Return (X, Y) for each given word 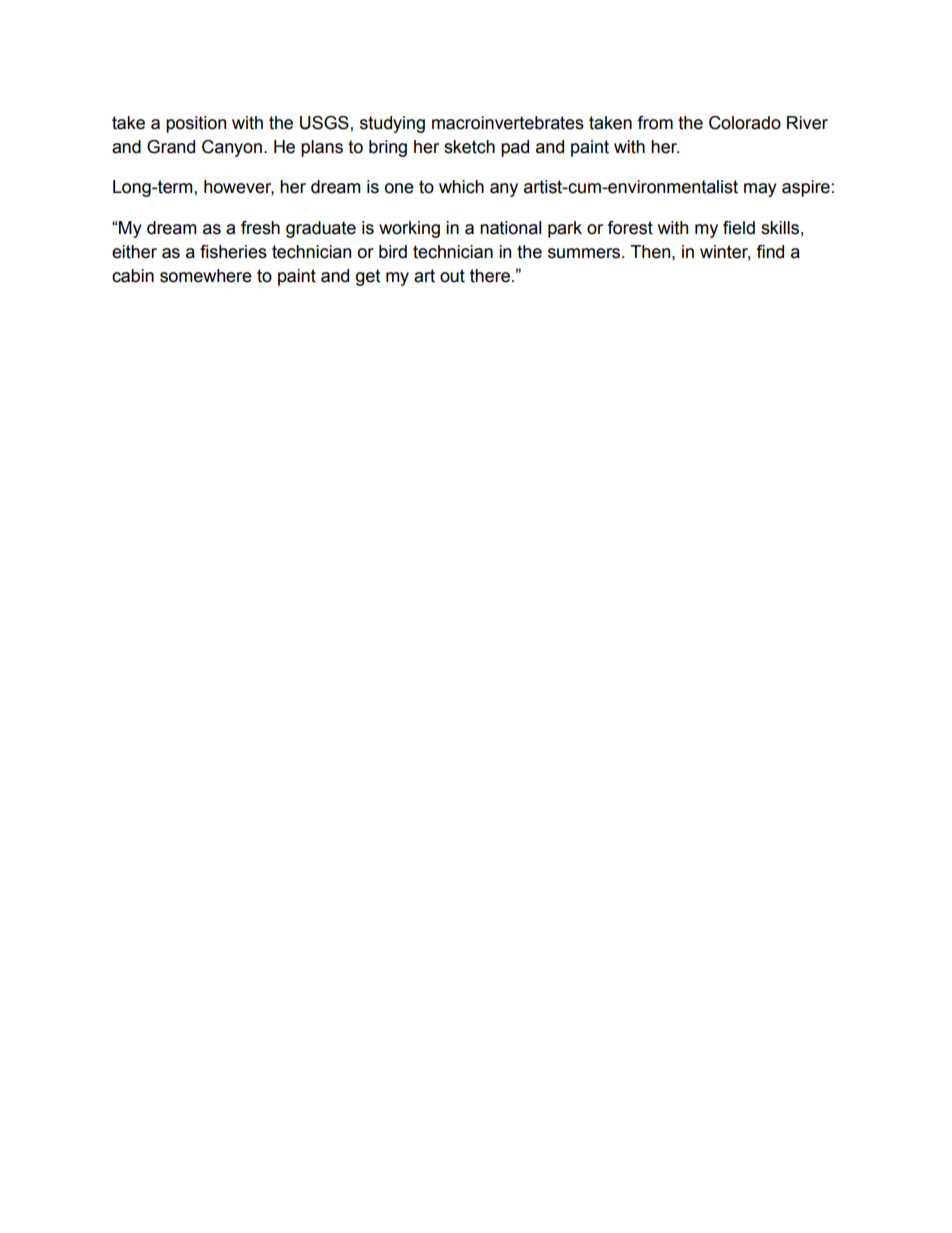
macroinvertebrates (508, 123)
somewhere (206, 276)
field (739, 228)
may (760, 190)
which (461, 187)
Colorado (745, 123)
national (510, 228)
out (452, 276)
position (196, 124)
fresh (260, 228)
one (399, 188)
